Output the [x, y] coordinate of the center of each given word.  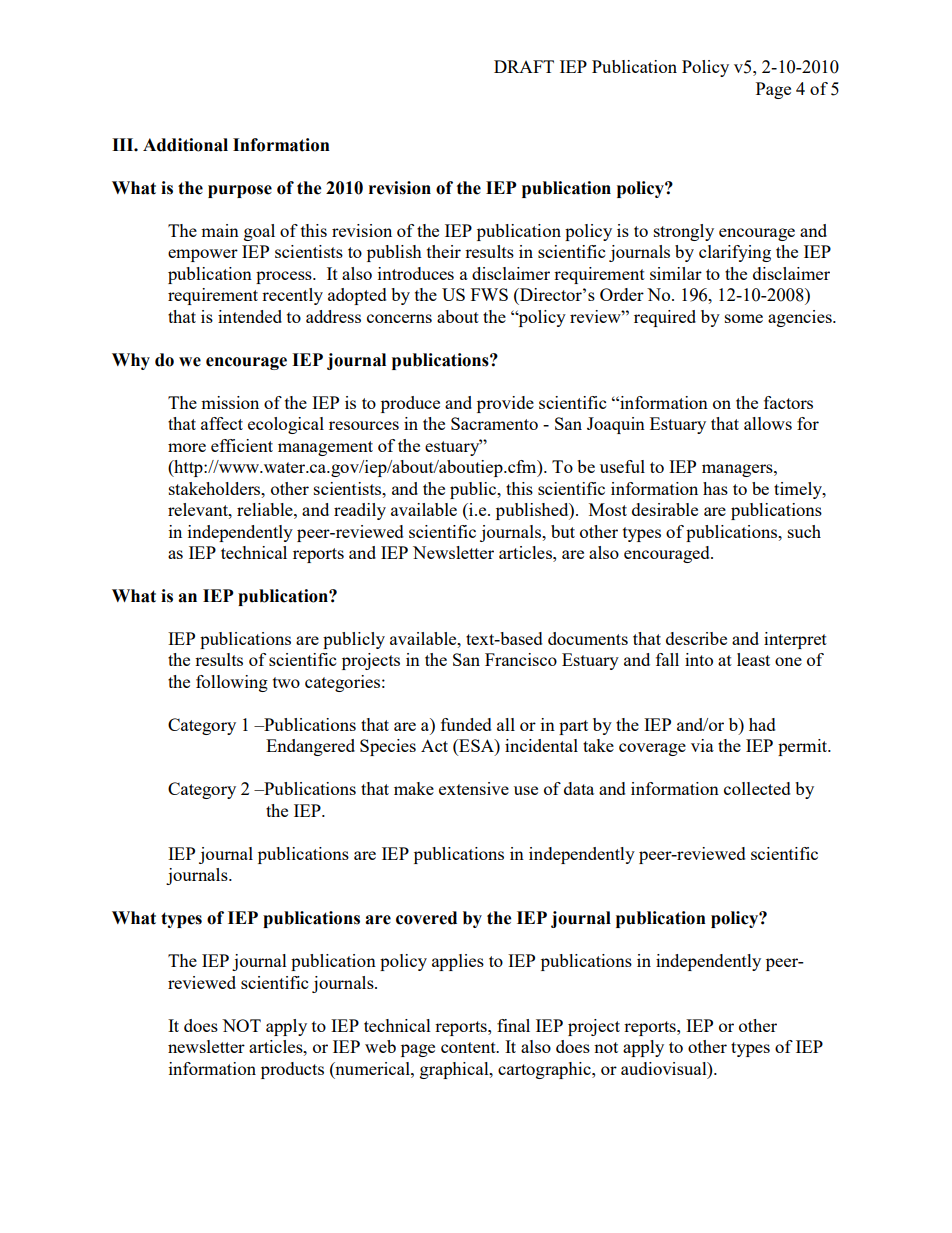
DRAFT [524, 66]
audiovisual [665, 1068]
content [469, 1047]
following [232, 683]
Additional [185, 145]
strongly [684, 232]
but [563, 531]
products [292, 1070]
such [804, 531]
